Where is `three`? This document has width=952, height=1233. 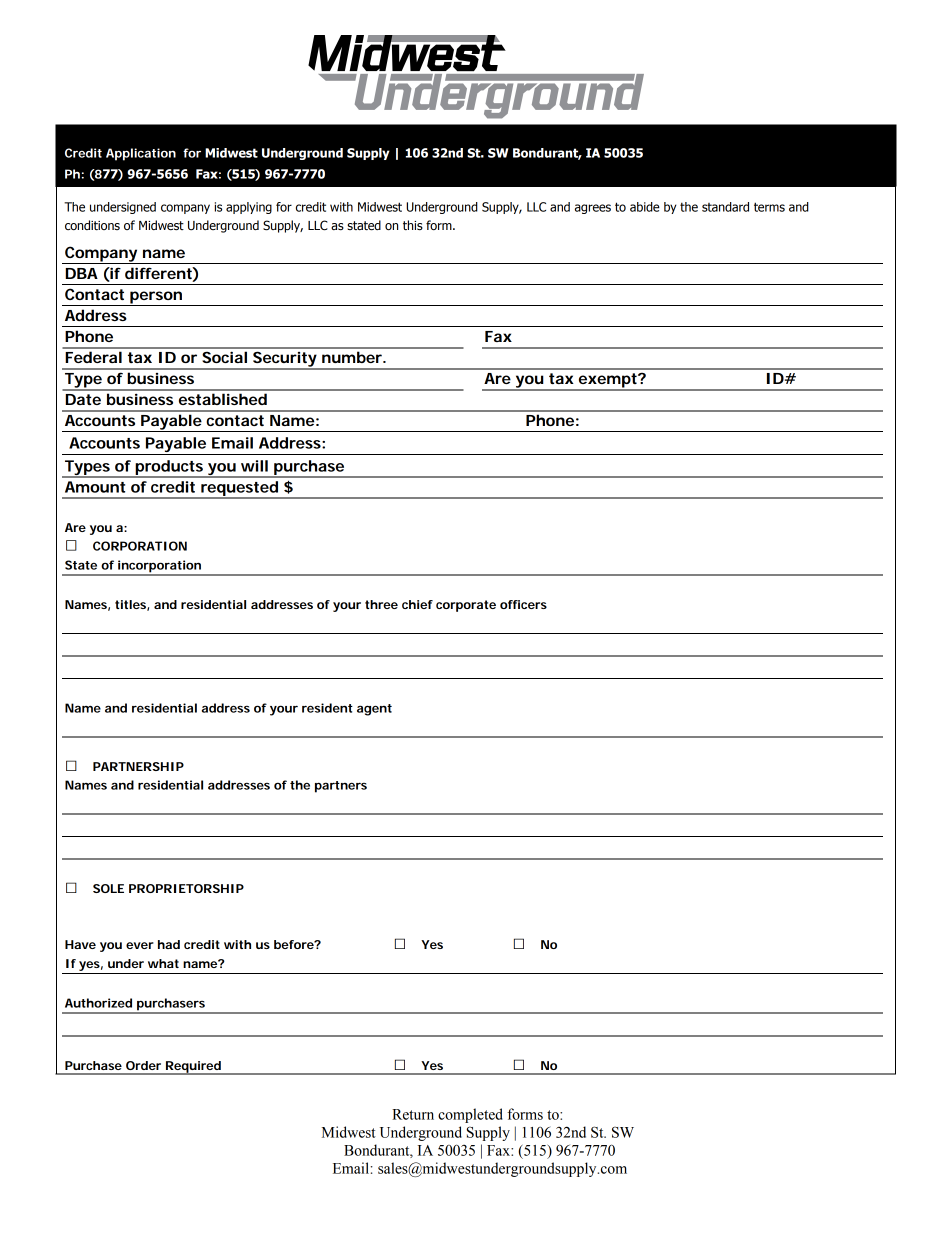
three is located at coordinates (381, 604).
